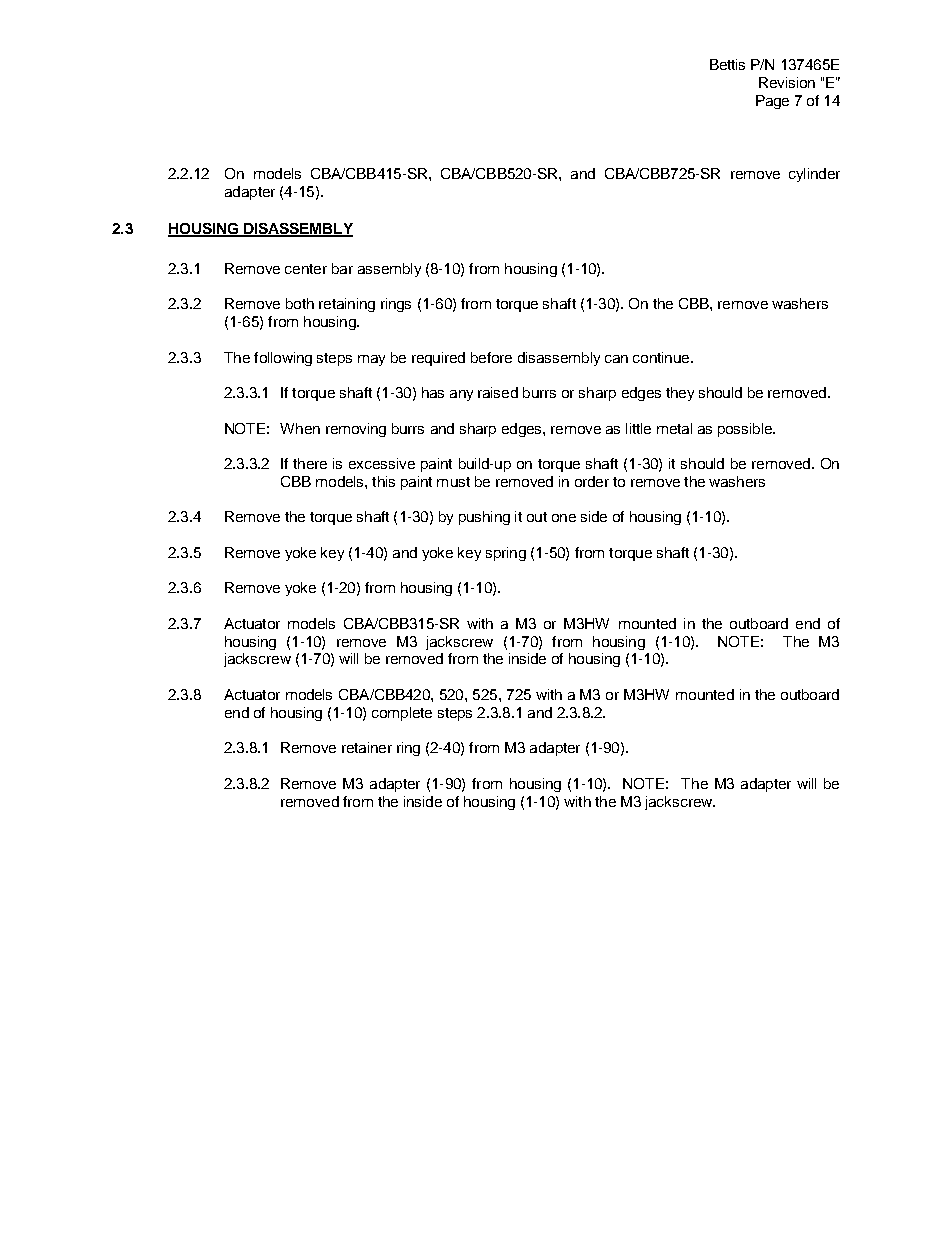 The height and width of the page is (1233, 952). Describe the element at coordinates (347, 305) in the page. I see `retaining` at that location.
